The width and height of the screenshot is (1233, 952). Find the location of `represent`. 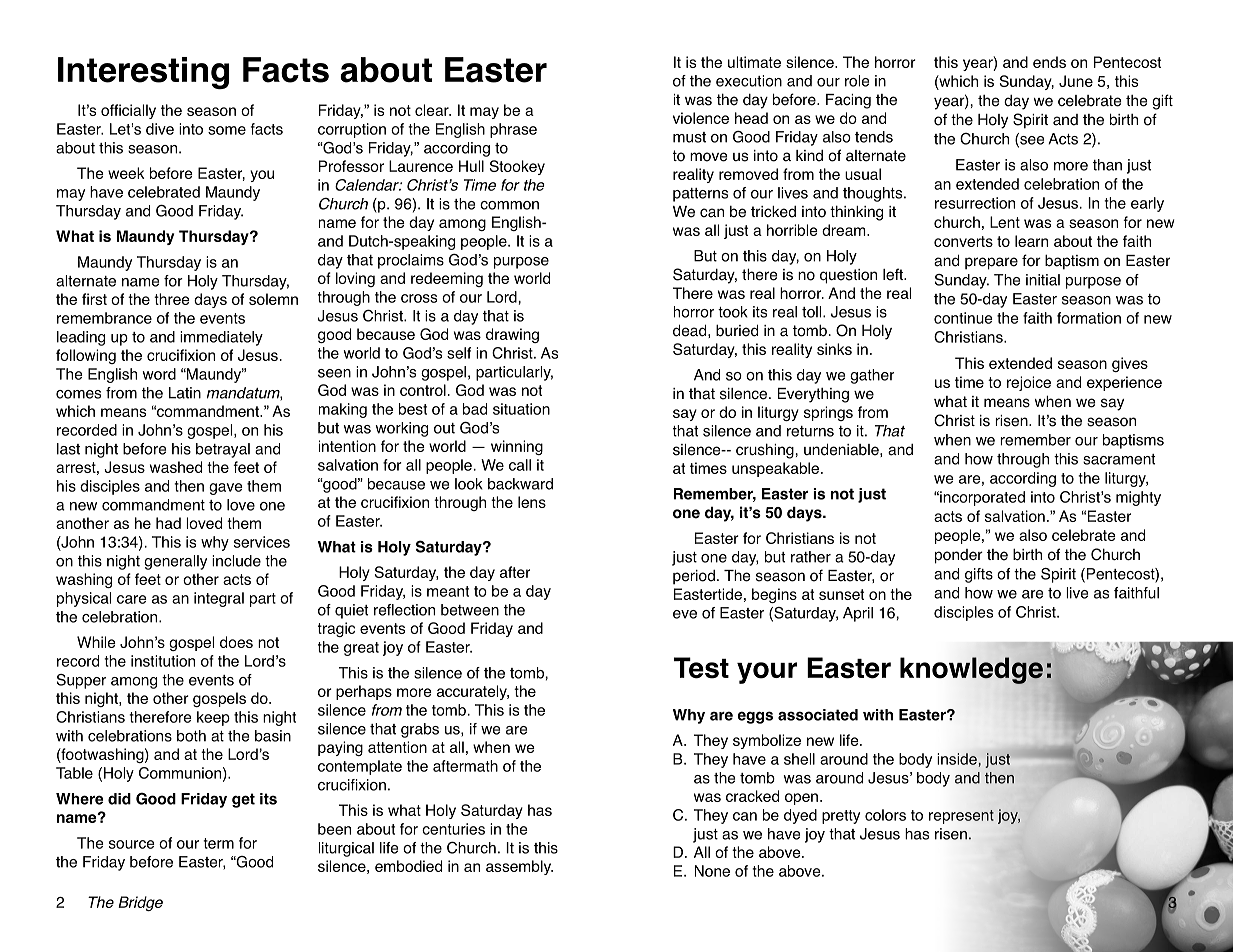

represent is located at coordinates (961, 817).
